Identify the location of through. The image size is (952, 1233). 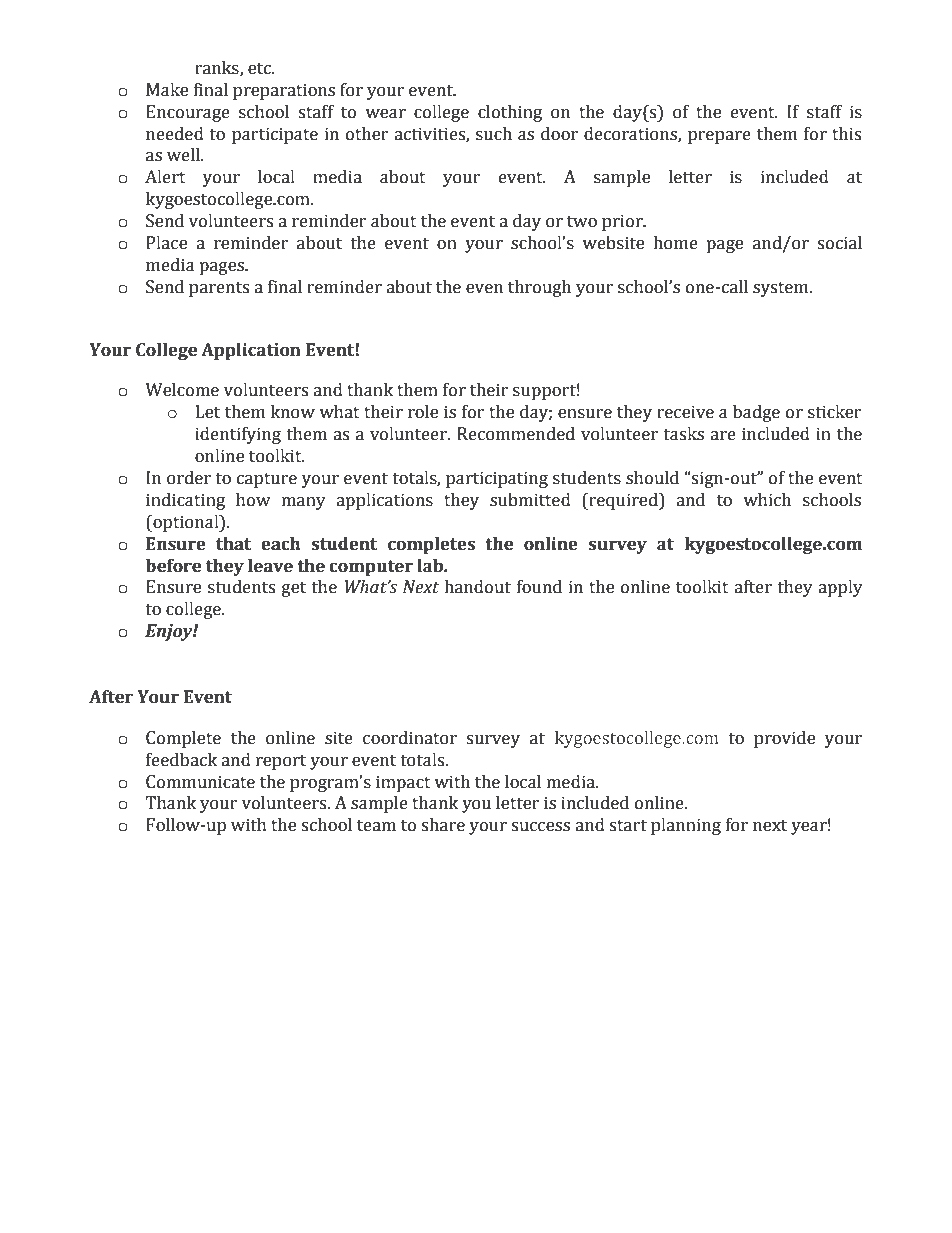
(539, 288).
